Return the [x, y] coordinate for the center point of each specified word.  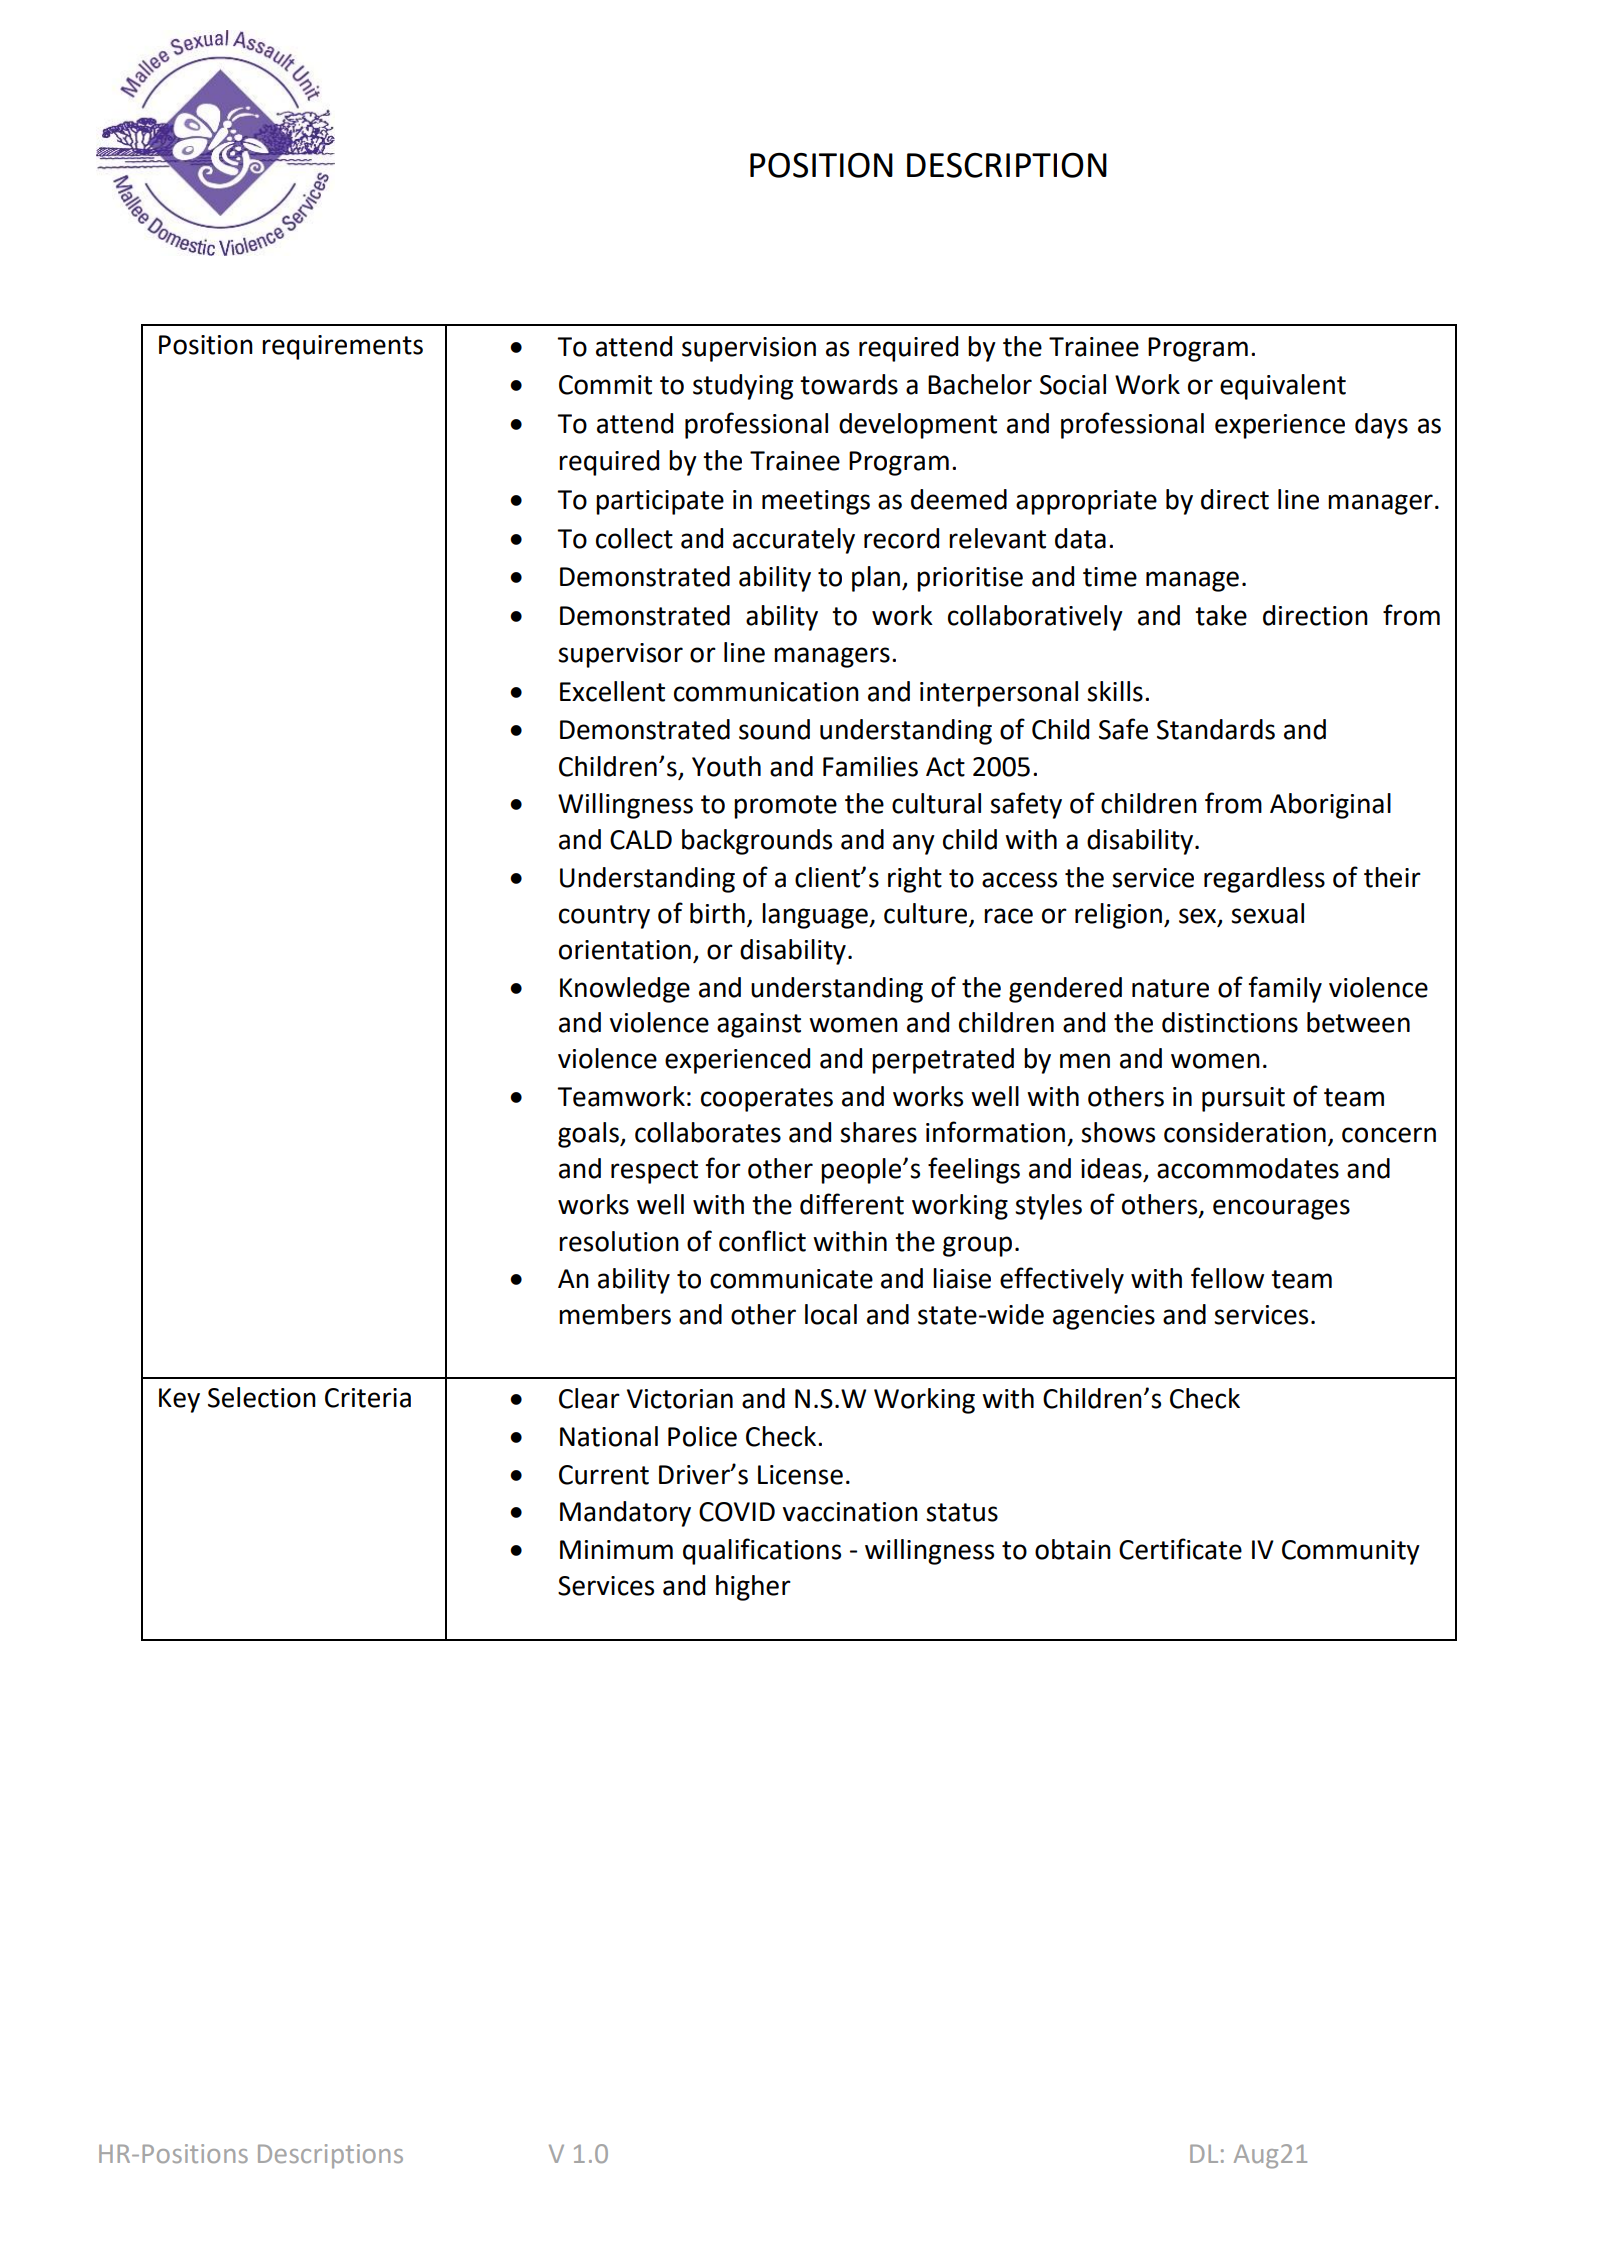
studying [743, 387]
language [816, 916]
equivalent [1283, 387]
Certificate [1180, 1549]
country [604, 917]
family [1285, 989]
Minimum [616, 1550]
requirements [342, 347]
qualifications [762, 1551]
